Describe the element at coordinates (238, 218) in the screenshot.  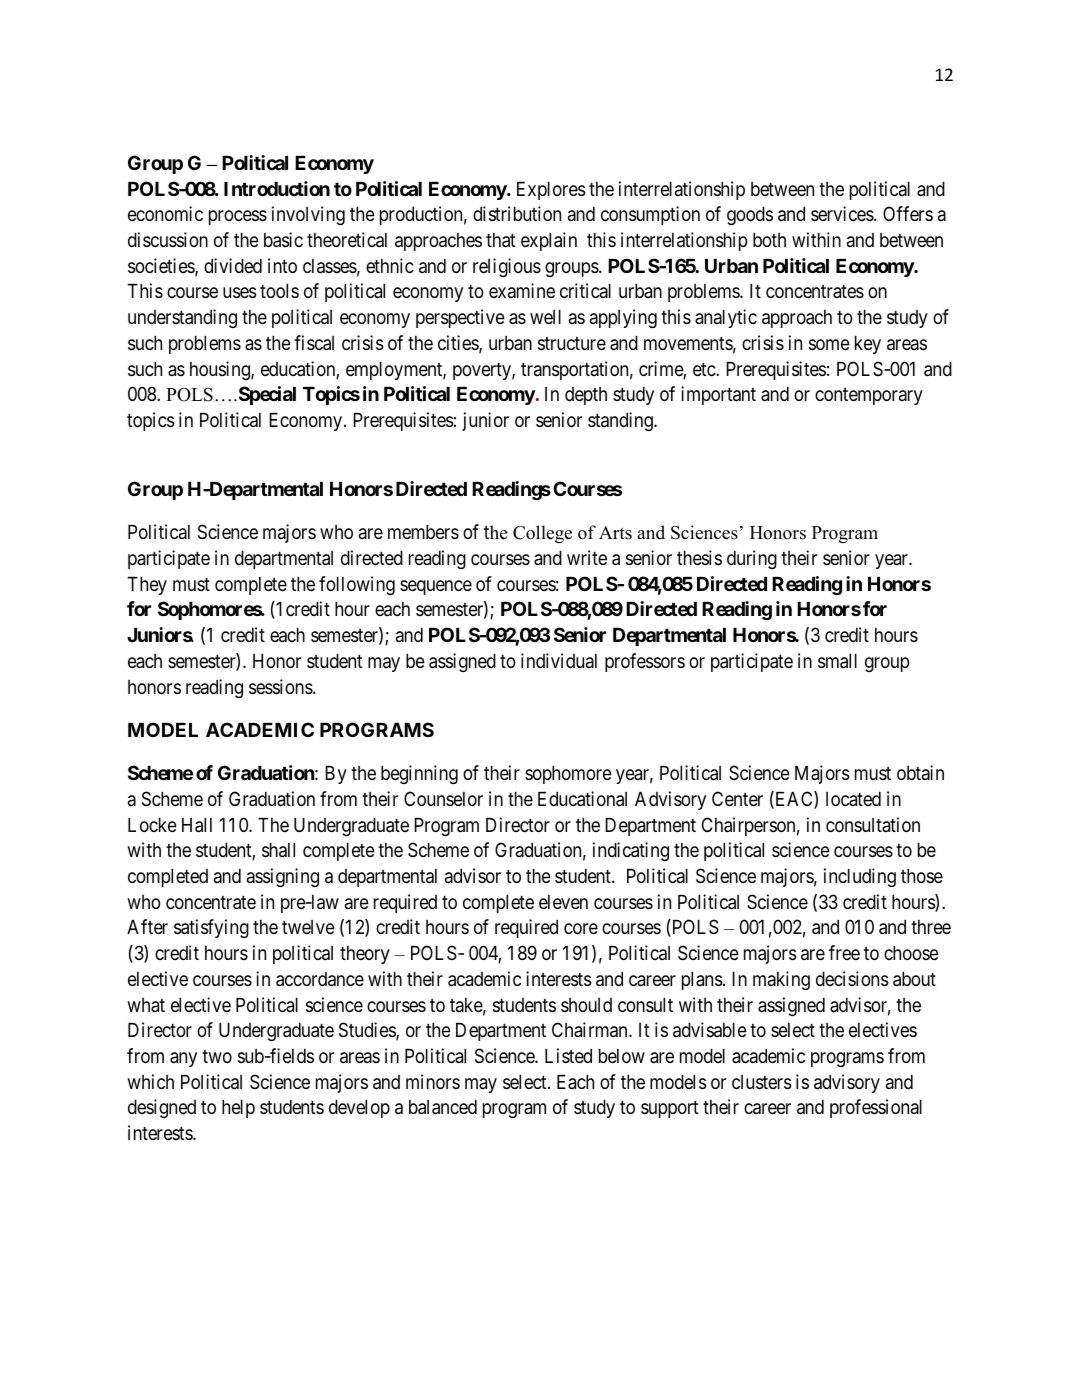
I see `process` at that location.
